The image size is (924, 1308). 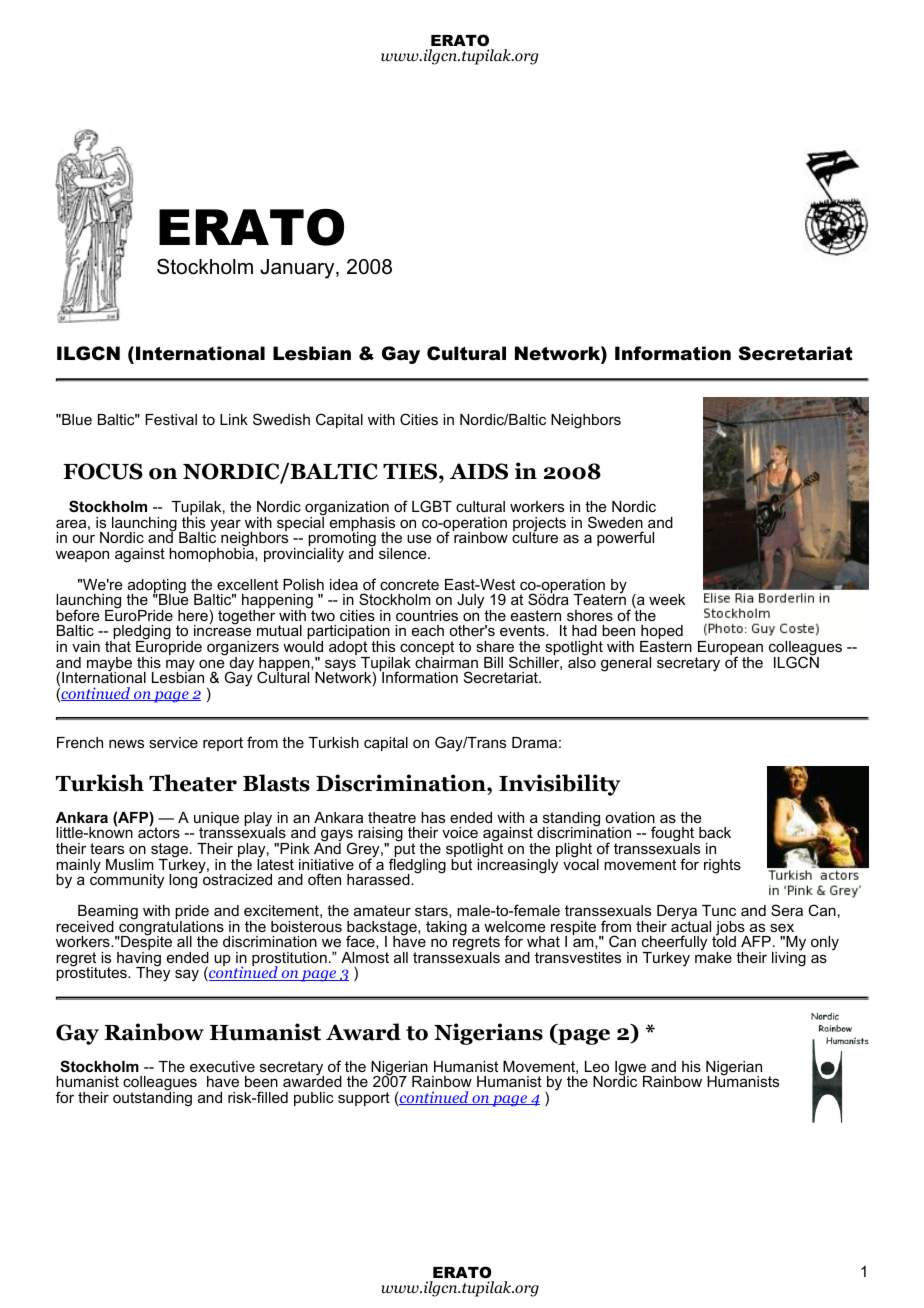 What do you see at coordinates (281, 419) in the document?
I see `Swedish` at bounding box center [281, 419].
